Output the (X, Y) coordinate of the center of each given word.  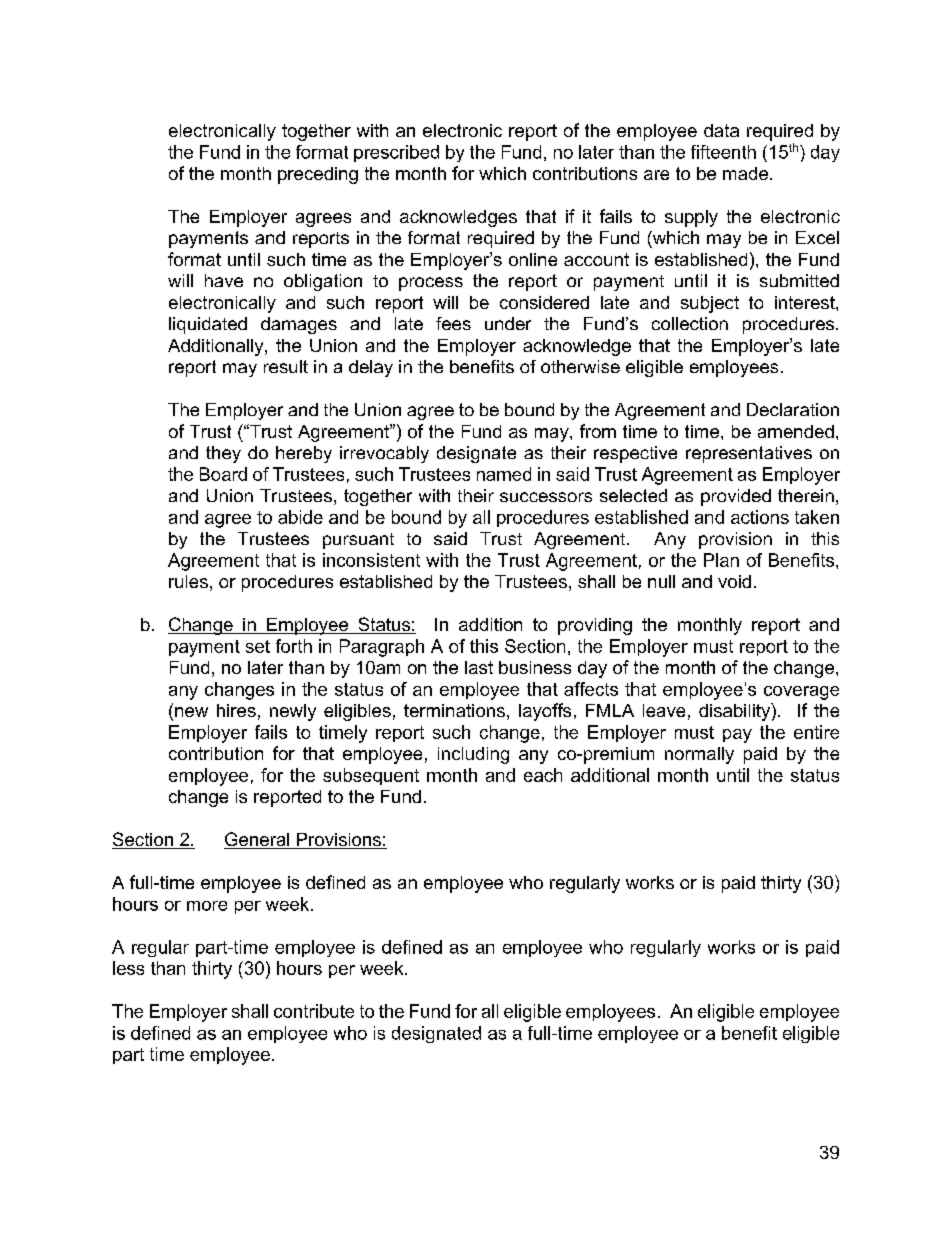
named (504, 474)
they (223, 454)
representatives (749, 454)
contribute (314, 1011)
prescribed (396, 153)
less (128, 968)
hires (236, 710)
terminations (454, 710)
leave (664, 710)
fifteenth (723, 152)
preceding (318, 175)
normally (699, 755)
